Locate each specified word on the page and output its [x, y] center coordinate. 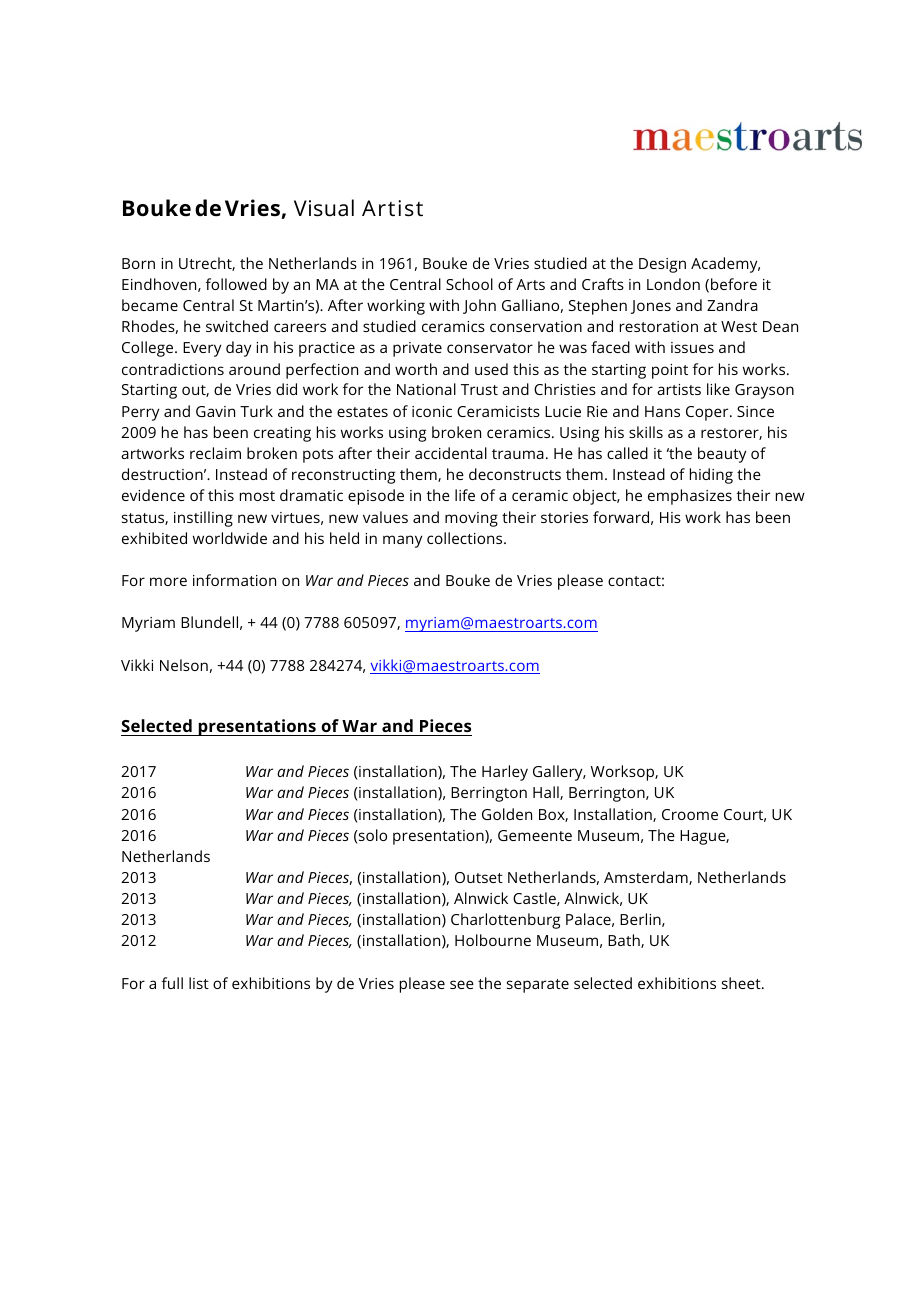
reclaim [215, 453]
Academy [725, 265]
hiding [711, 476]
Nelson [184, 665]
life [465, 495]
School [469, 284]
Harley [505, 773]
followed [236, 284]
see [462, 984]
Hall [547, 793]
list [199, 983]
